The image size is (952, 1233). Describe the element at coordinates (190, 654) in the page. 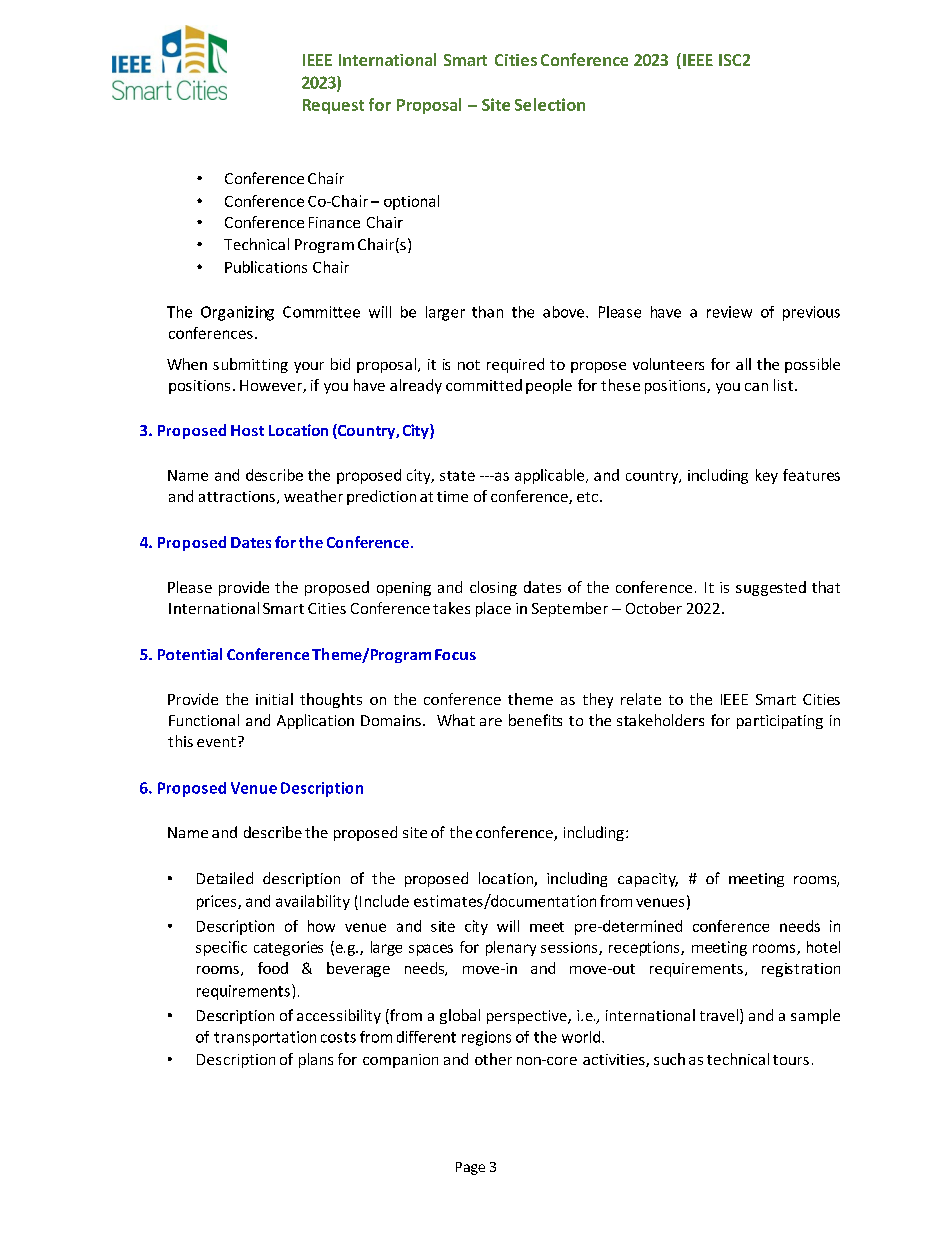

I see `Potential` at that location.
